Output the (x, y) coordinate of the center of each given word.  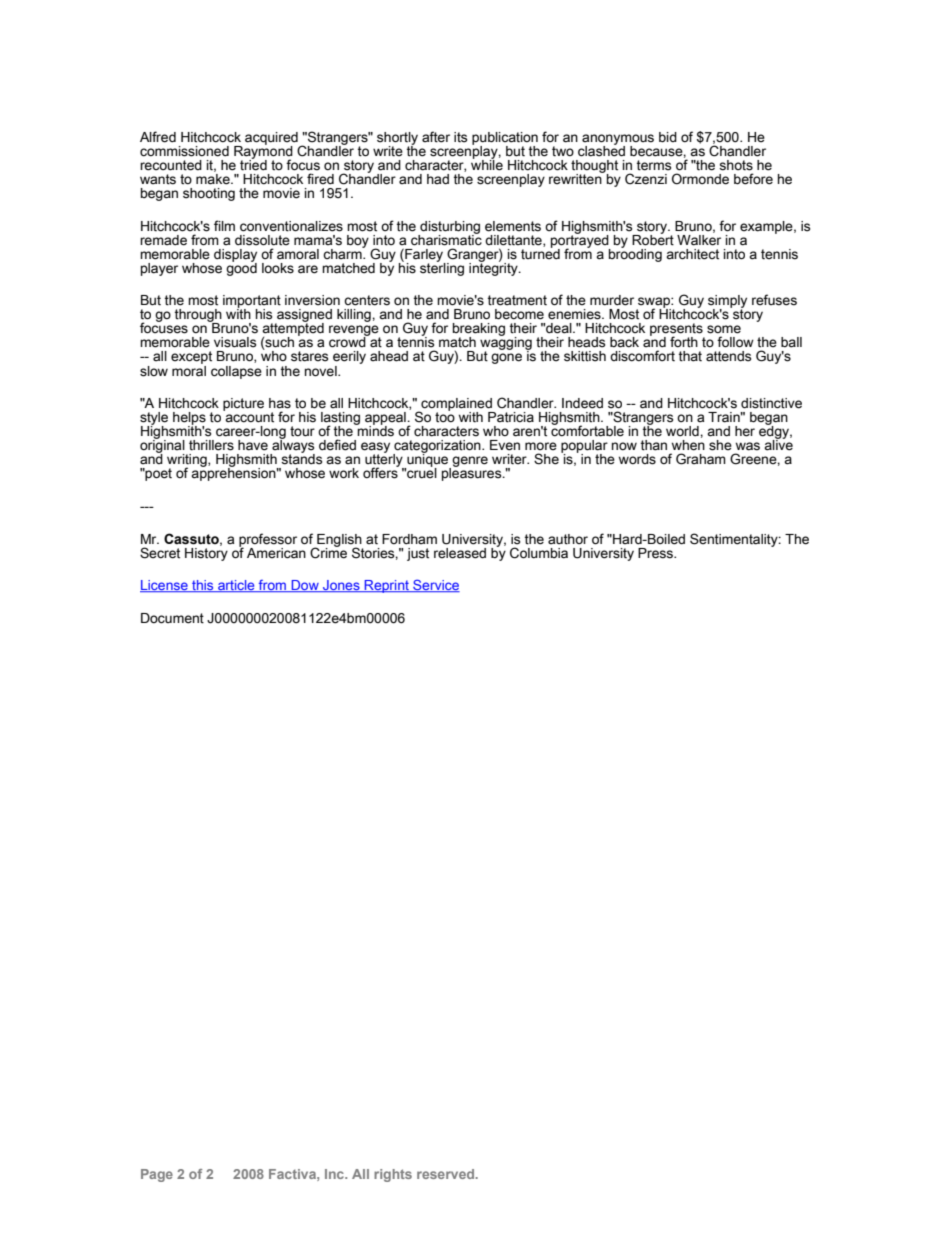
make (214, 178)
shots (736, 165)
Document (172, 618)
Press (657, 553)
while (487, 164)
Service (435, 585)
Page (157, 1175)
